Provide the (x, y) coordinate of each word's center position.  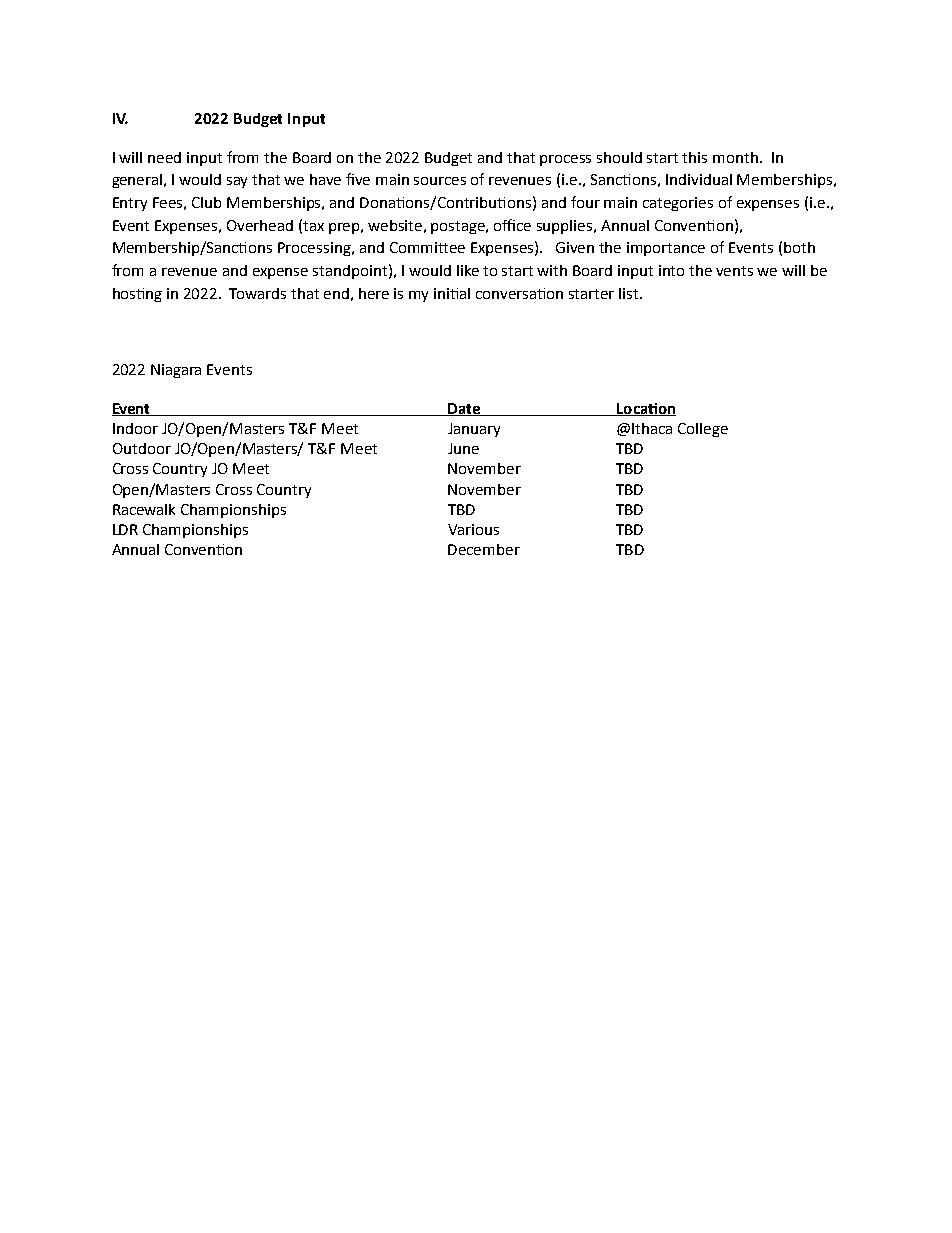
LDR (125, 529)
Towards (257, 293)
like (468, 270)
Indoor (135, 428)
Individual (699, 179)
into (671, 270)
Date (465, 409)
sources (440, 181)
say (237, 182)
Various (473, 529)
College (703, 430)
